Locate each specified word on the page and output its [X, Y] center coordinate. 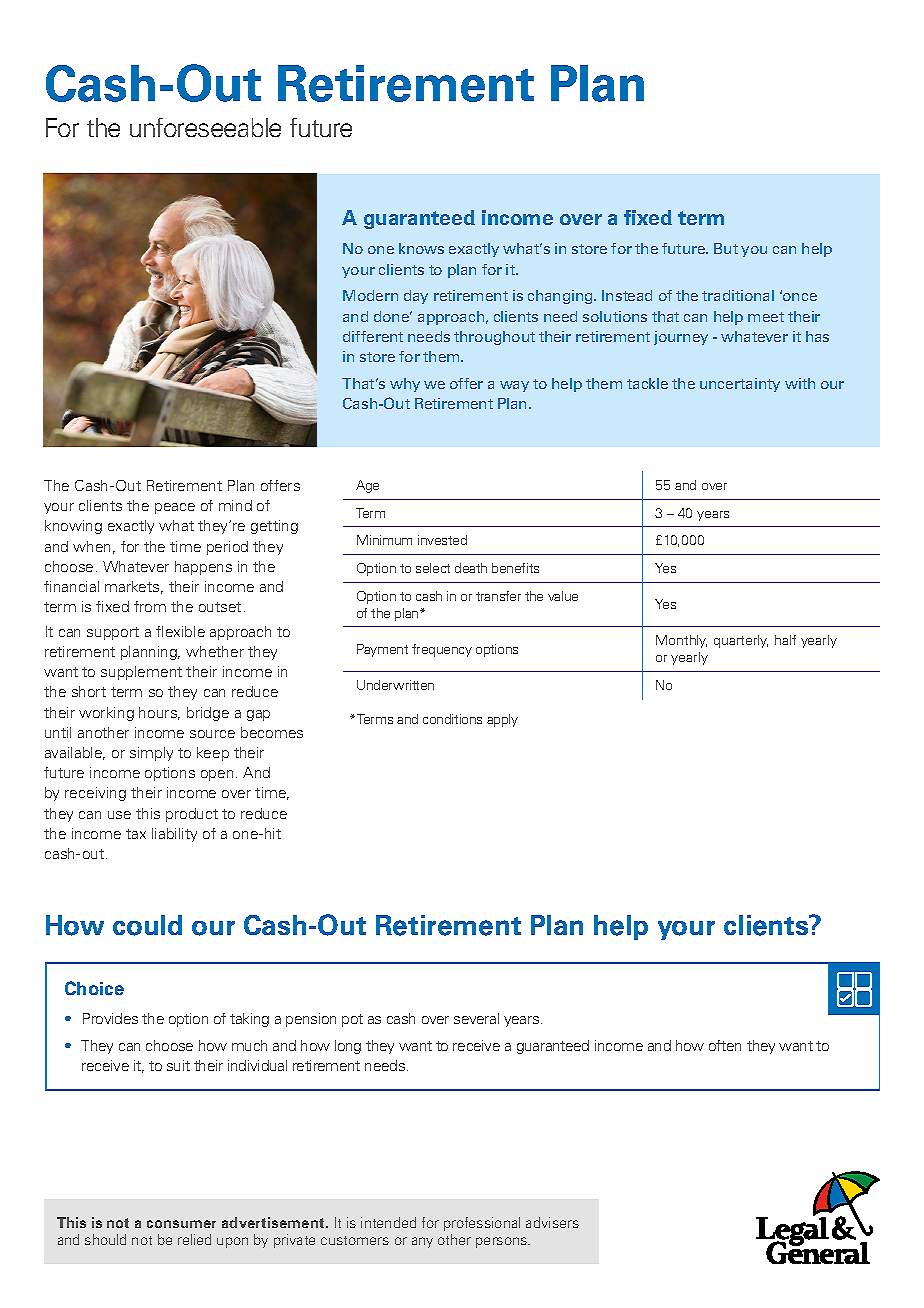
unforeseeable [205, 127]
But [726, 248]
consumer [181, 1224]
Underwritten [395, 685]
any [422, 1242]
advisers [552, 1222]
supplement [141, 673]
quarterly [741, 641]
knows [421, 248]
